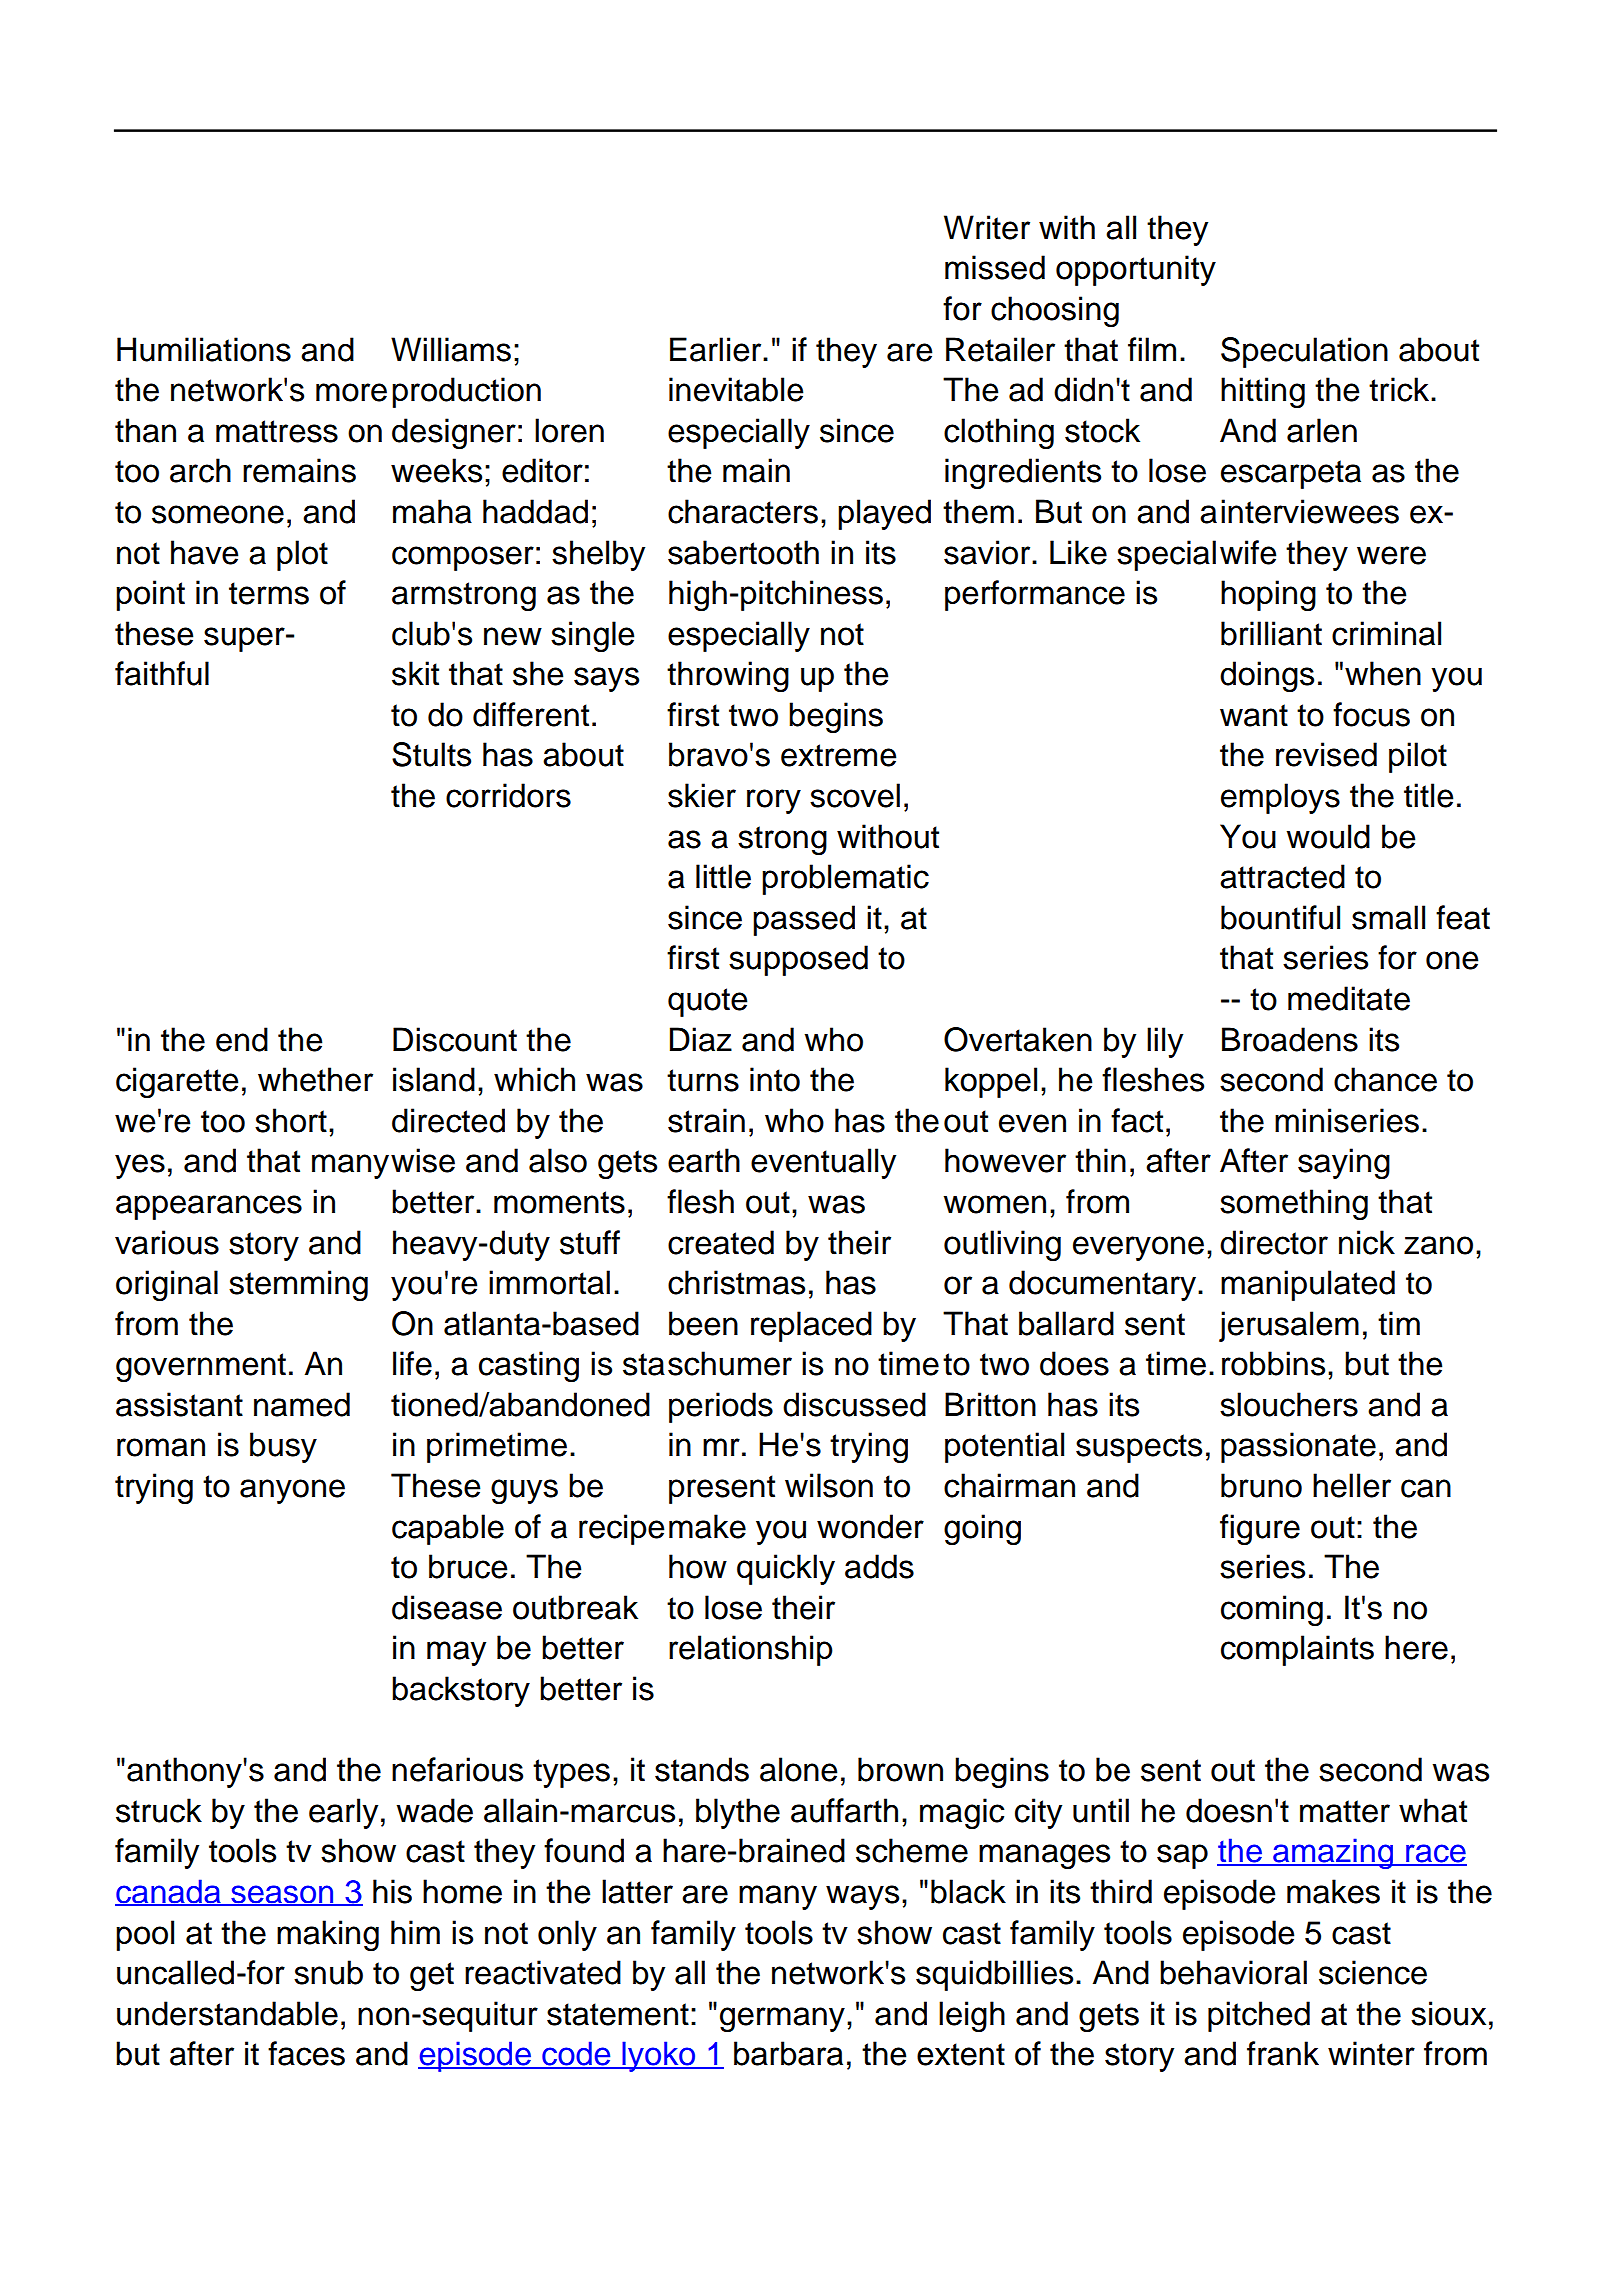 This document has width=1611, height=2278. Describe the element at coordinates (1272, 1610) in the document. I see `coming` at that location.
